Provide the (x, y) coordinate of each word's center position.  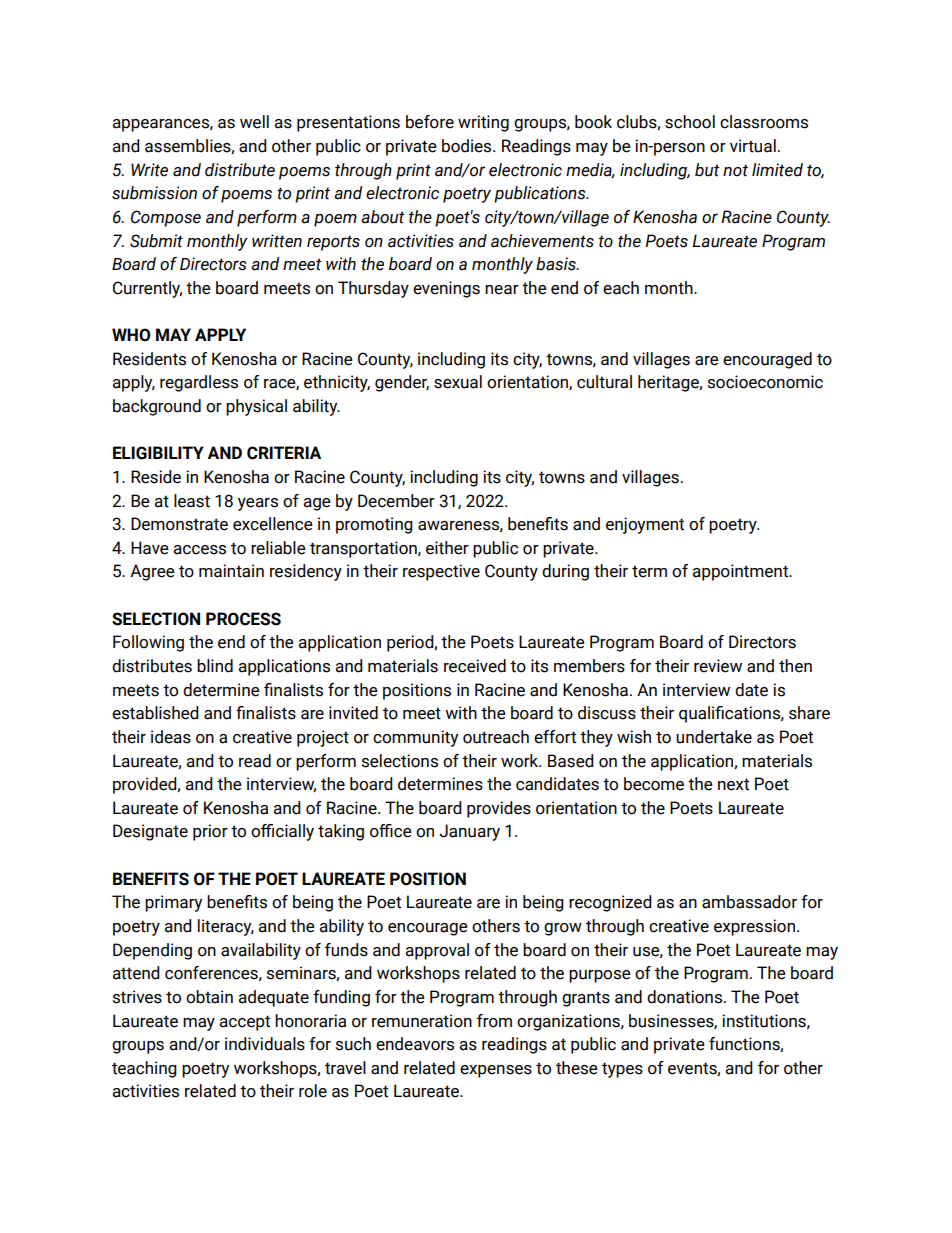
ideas (171, 737)
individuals (265, 1044)
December (396, 501)
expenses (496, 1071)
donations (686, 997)
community (415, 738)
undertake (714, 737)
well (254, 122)
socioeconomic (765, 382)
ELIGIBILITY (158, 453)
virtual (753, 146)
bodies (468, 146)
